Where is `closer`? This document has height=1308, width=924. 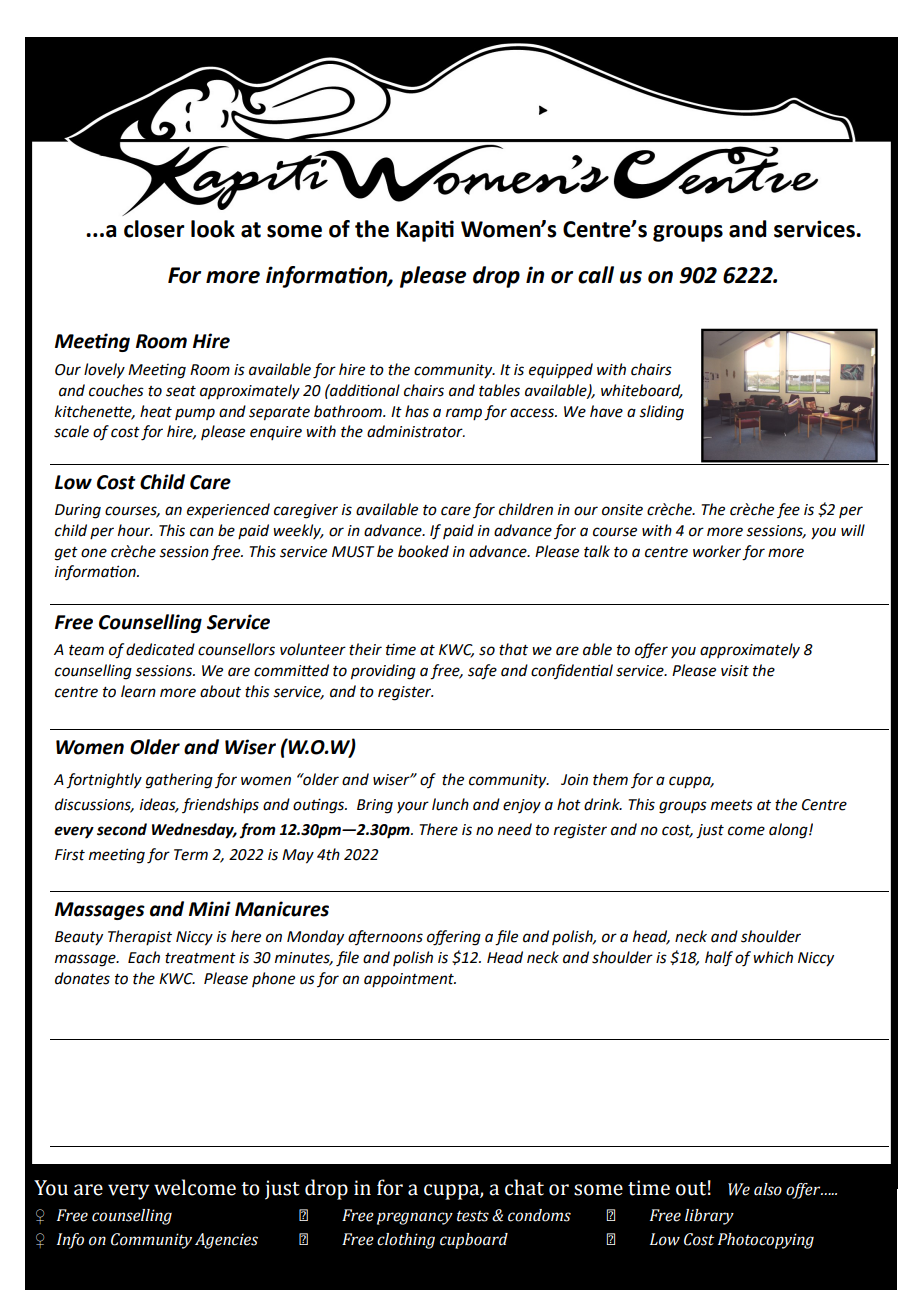
closer is located at coordinates (154, 229).
